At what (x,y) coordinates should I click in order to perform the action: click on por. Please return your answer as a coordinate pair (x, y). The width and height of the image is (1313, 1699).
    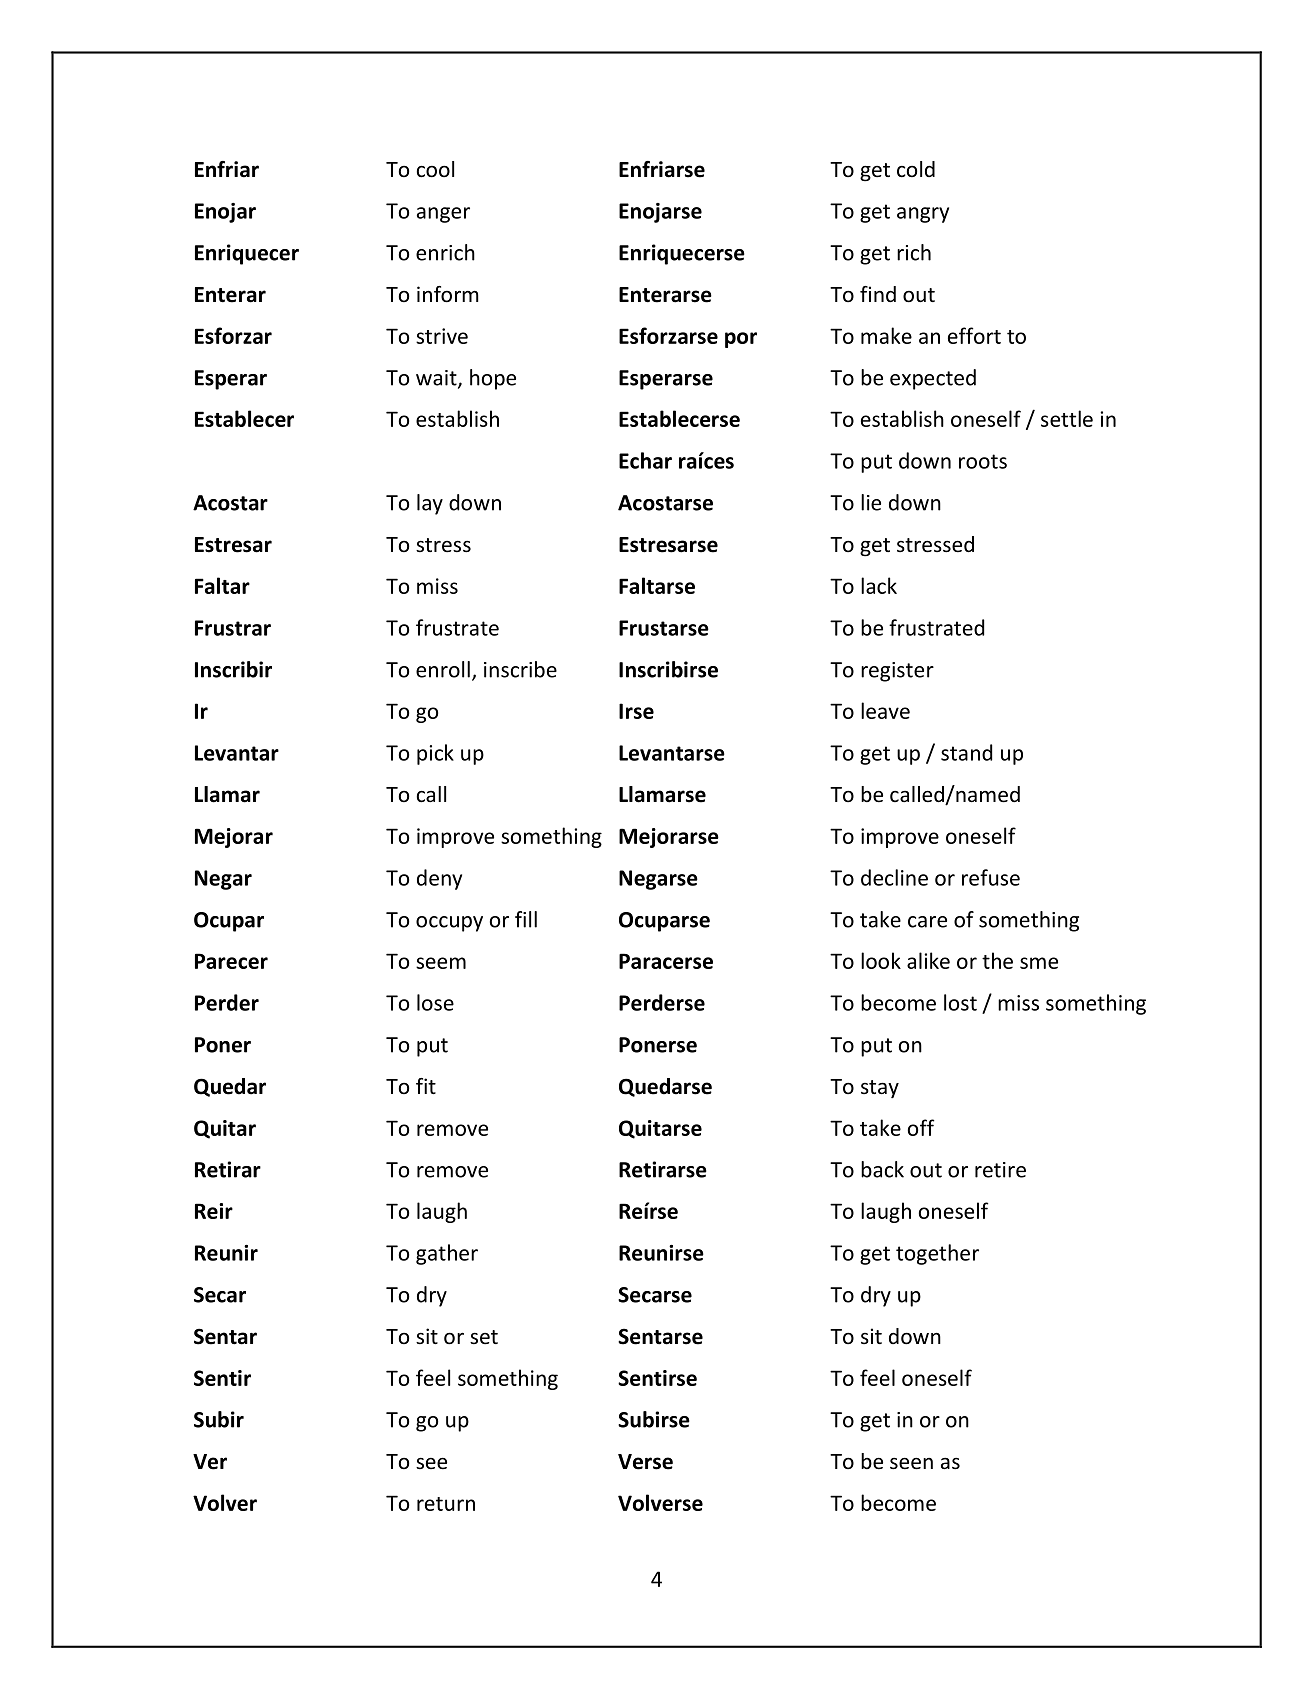
    Looking at the image, I should click on (741, 340).
